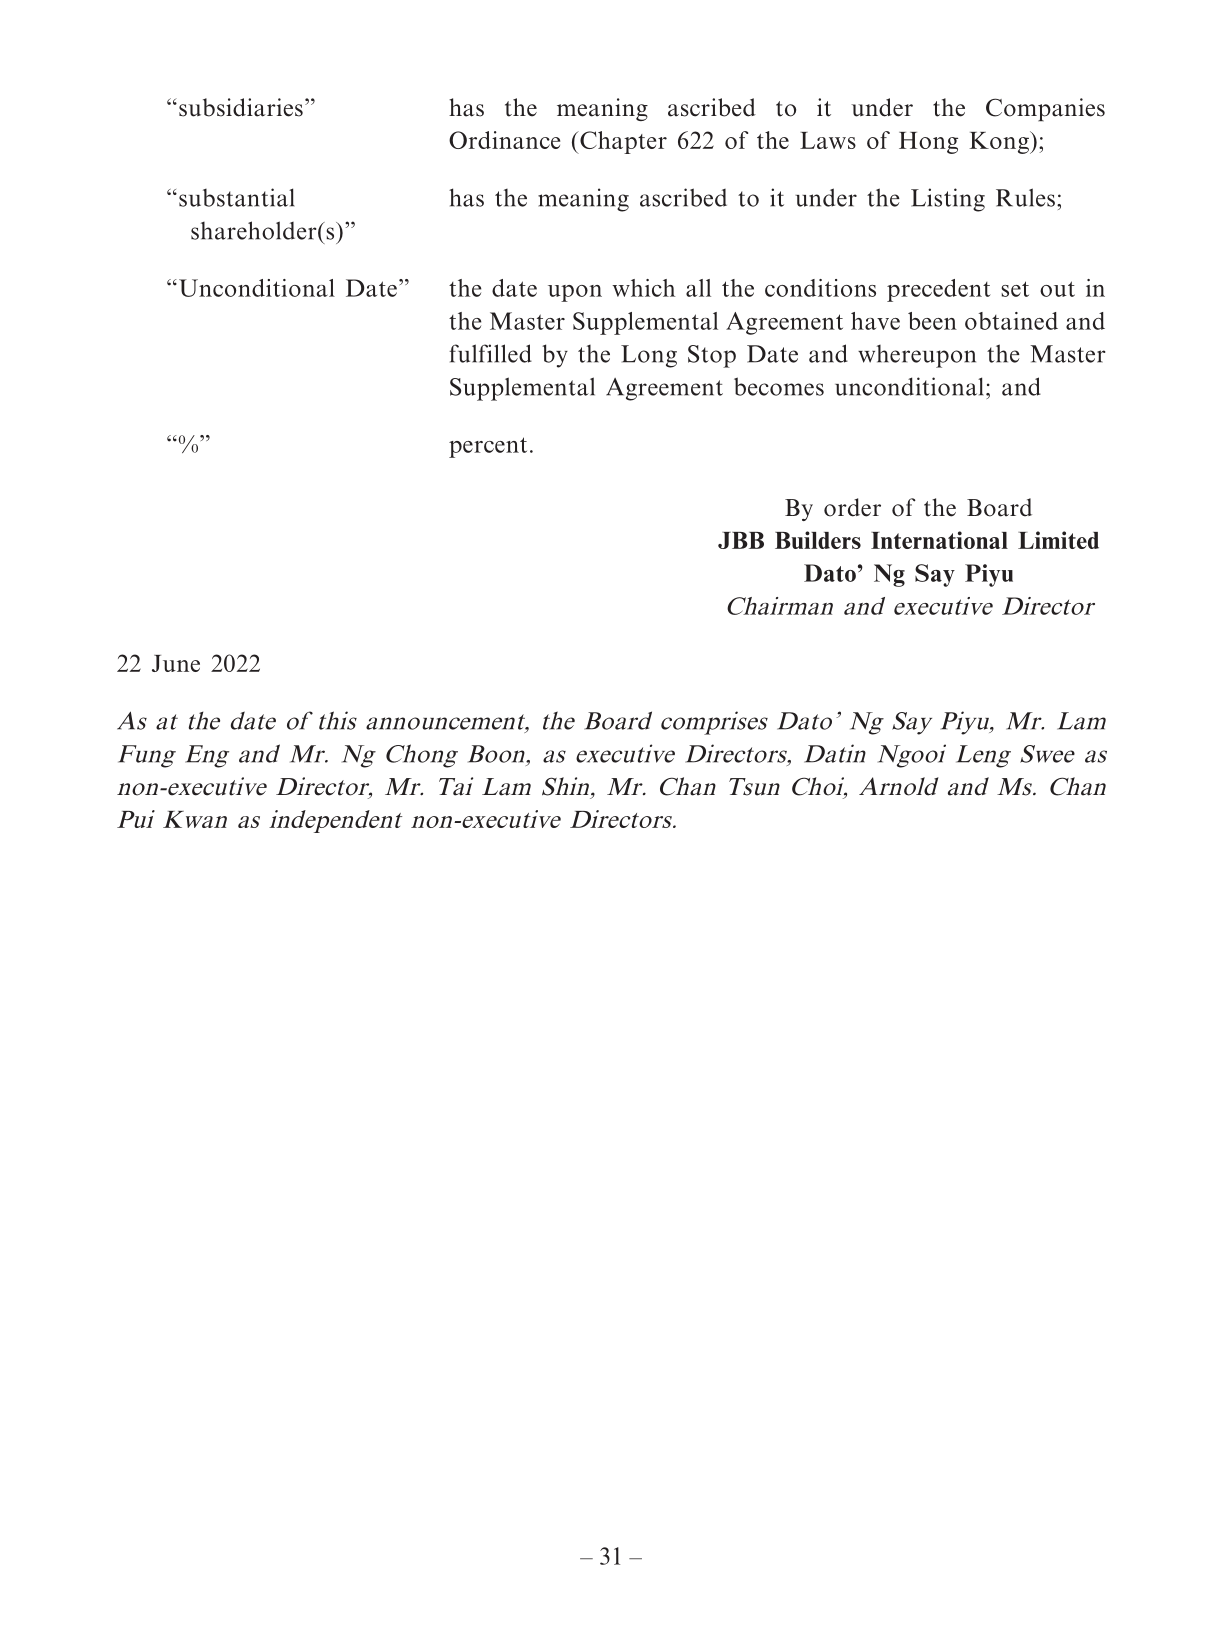  What do you see at coordinates (622, 142) in the screenshot?
I see `Chapter` at bounding box center [622, 142].
